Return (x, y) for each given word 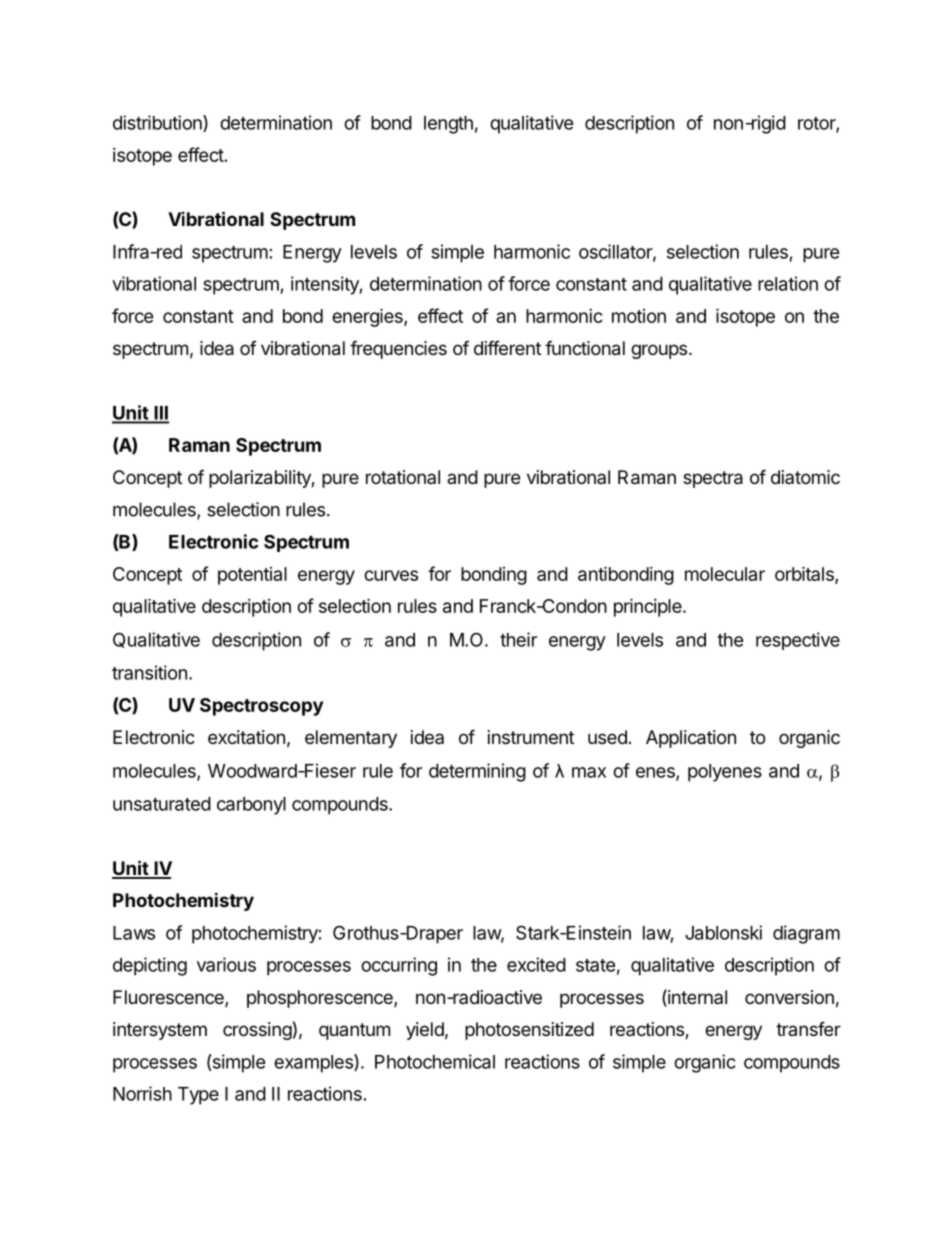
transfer (808, 1028)
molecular (725, 574)
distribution (158, 123)
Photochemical (435, 1061)
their (518, 639)
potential (252, 576)
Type (198, 1096)
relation (788, 283)
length (448, 125)
